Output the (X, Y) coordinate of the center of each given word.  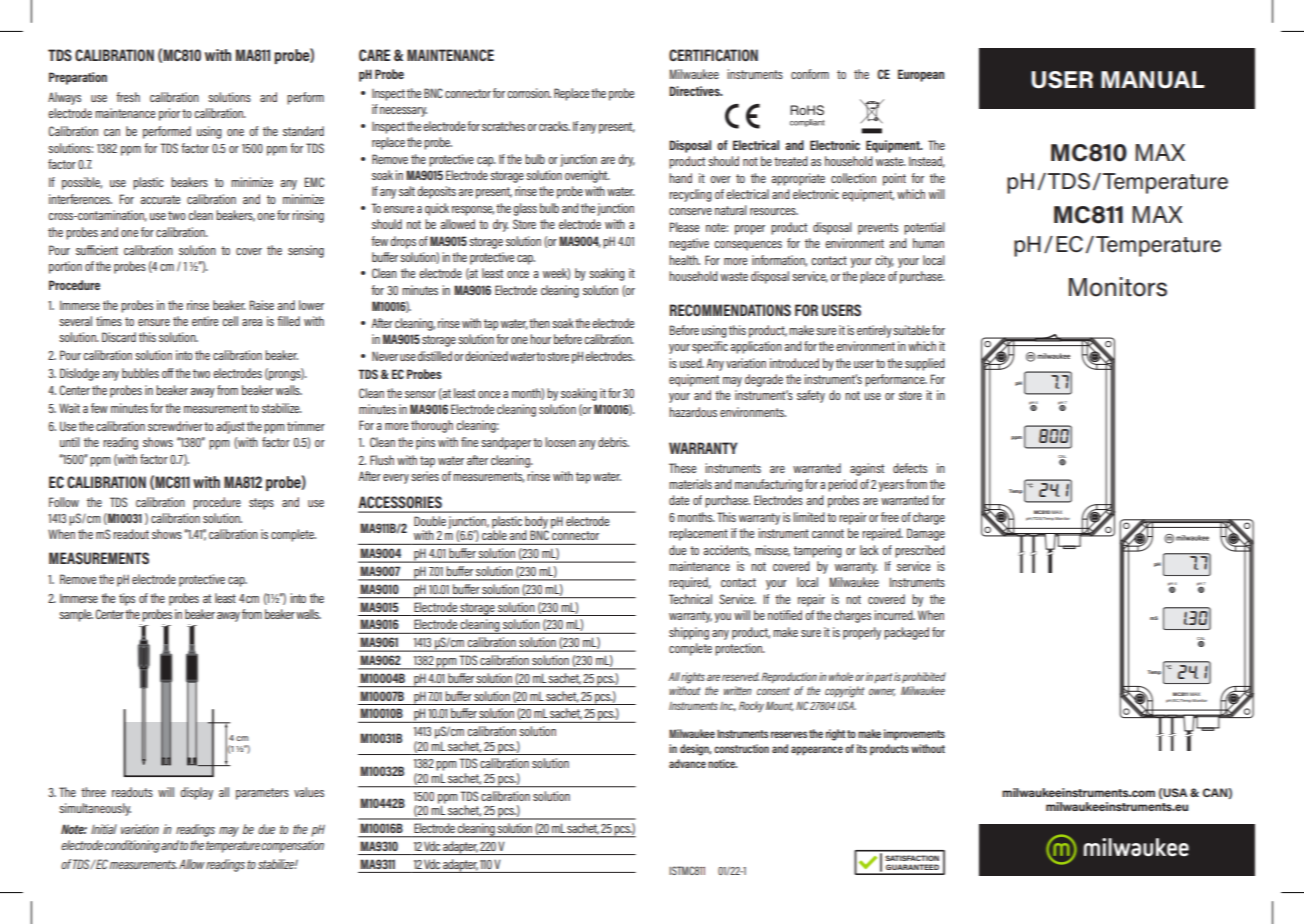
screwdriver (175, 426)
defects (910, 468)
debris (613, 442)
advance (687, 763)
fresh (128, 97)
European (921, 75)
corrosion (529, 93)
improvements (914, 735)
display (196, 793)
